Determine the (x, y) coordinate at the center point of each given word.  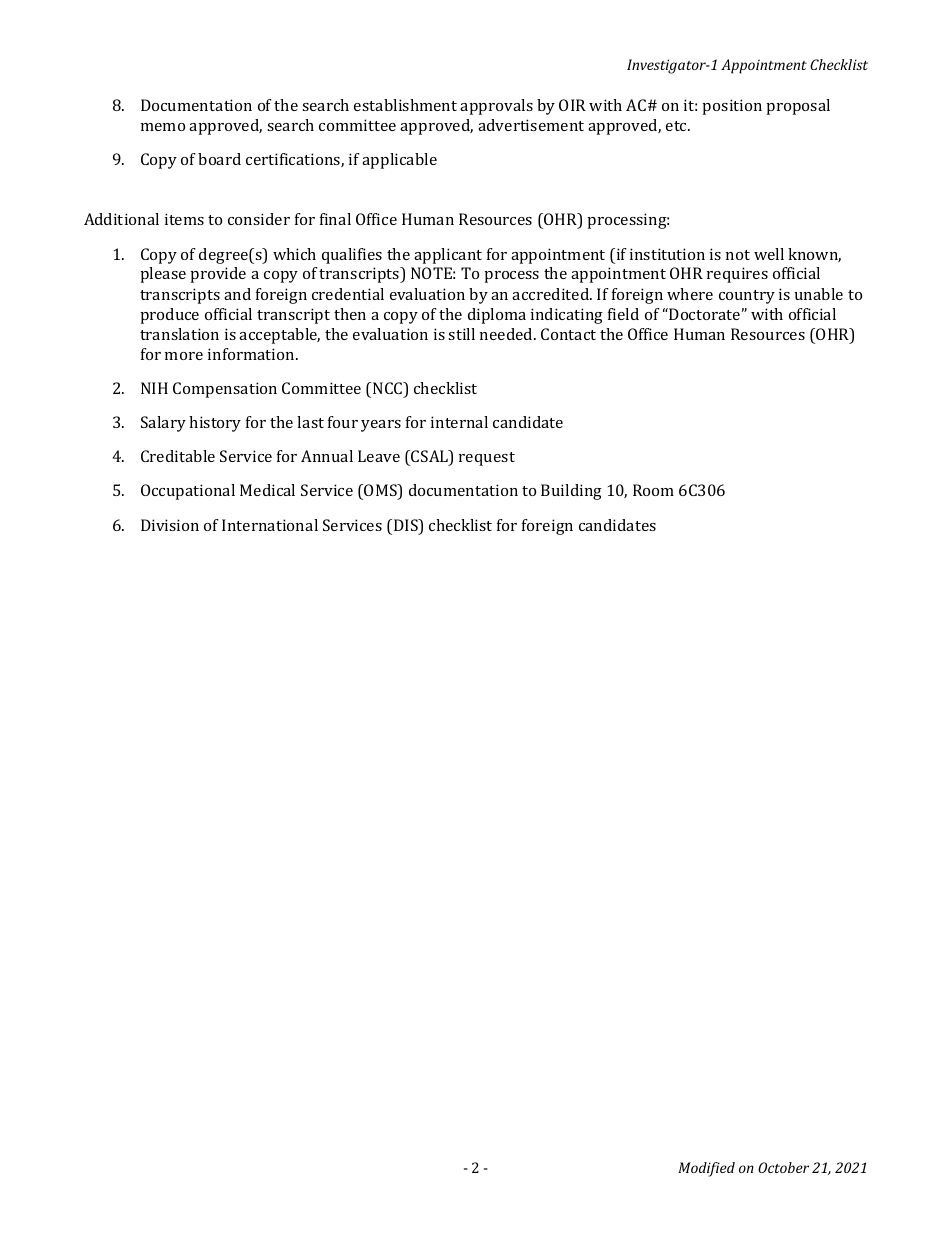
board (219, 159)
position (732, 107)
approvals (496, 107)
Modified (706, 1169)
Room (653, 490)
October (783, 1167)
